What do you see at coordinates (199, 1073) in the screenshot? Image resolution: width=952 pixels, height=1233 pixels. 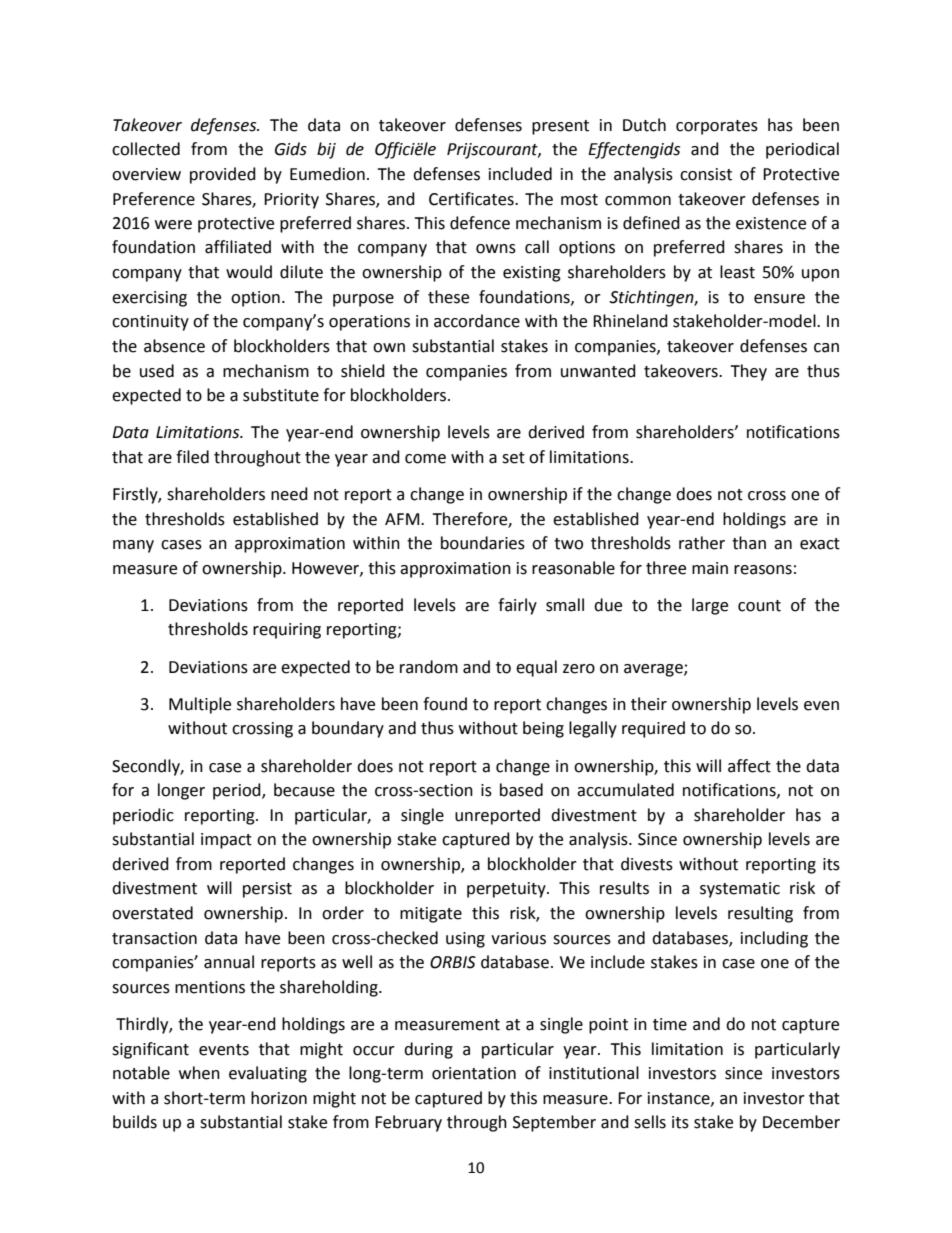 I see `when` at bounding box center [199, 1073].
